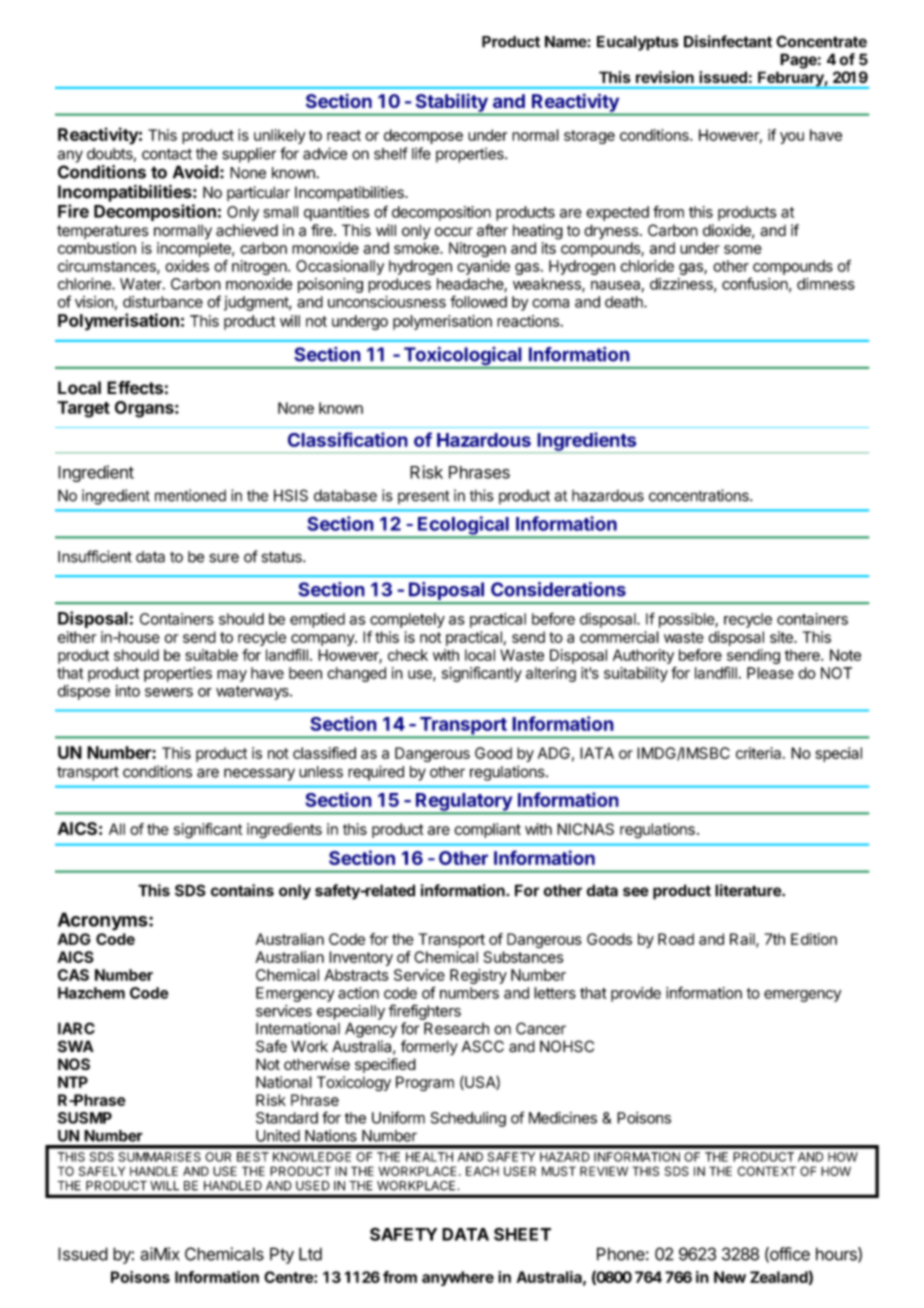  I want to click on check, so click(408, 655).
